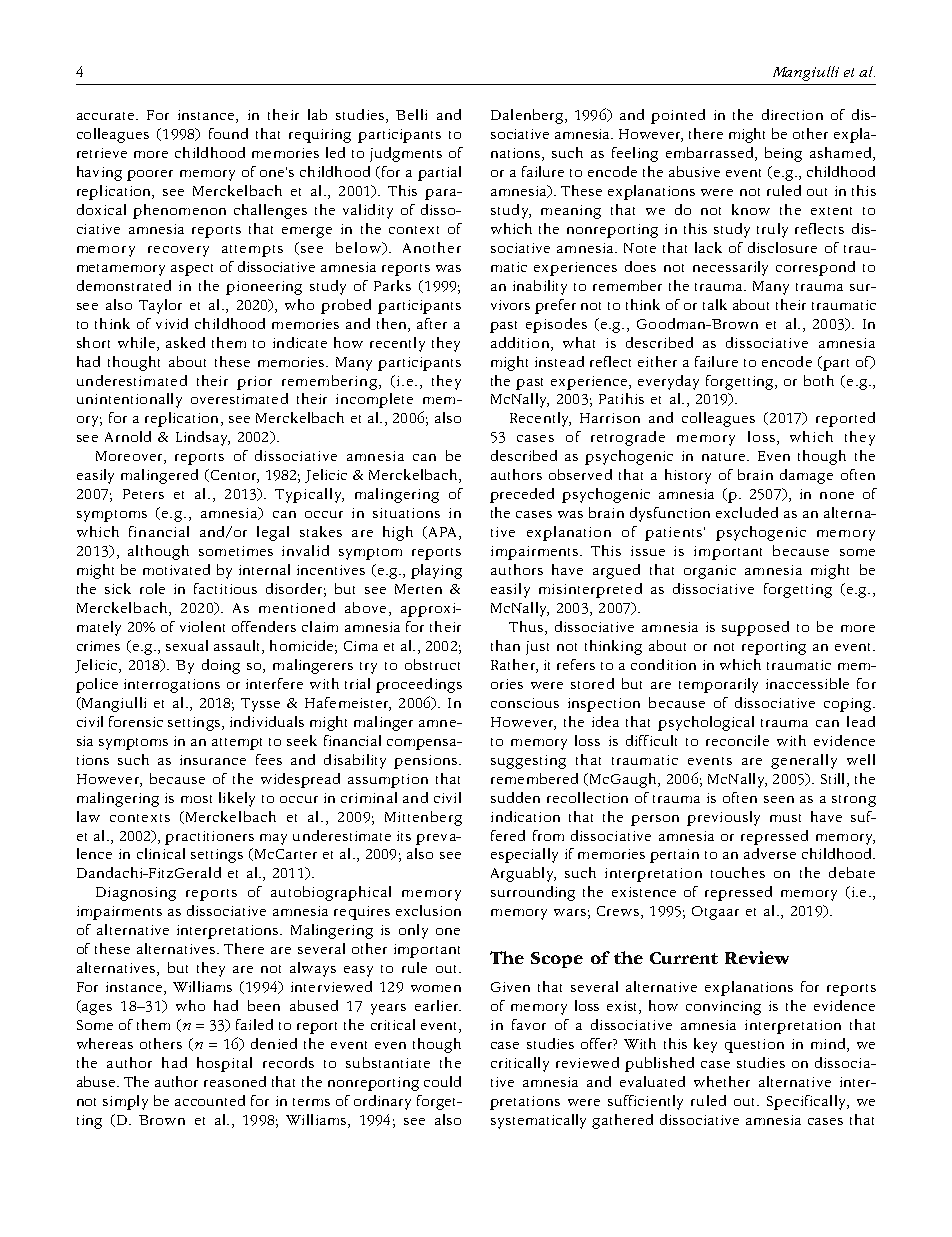  Describe the element at coordinates (755, 628) in the page. I see `supposed` at that location.
